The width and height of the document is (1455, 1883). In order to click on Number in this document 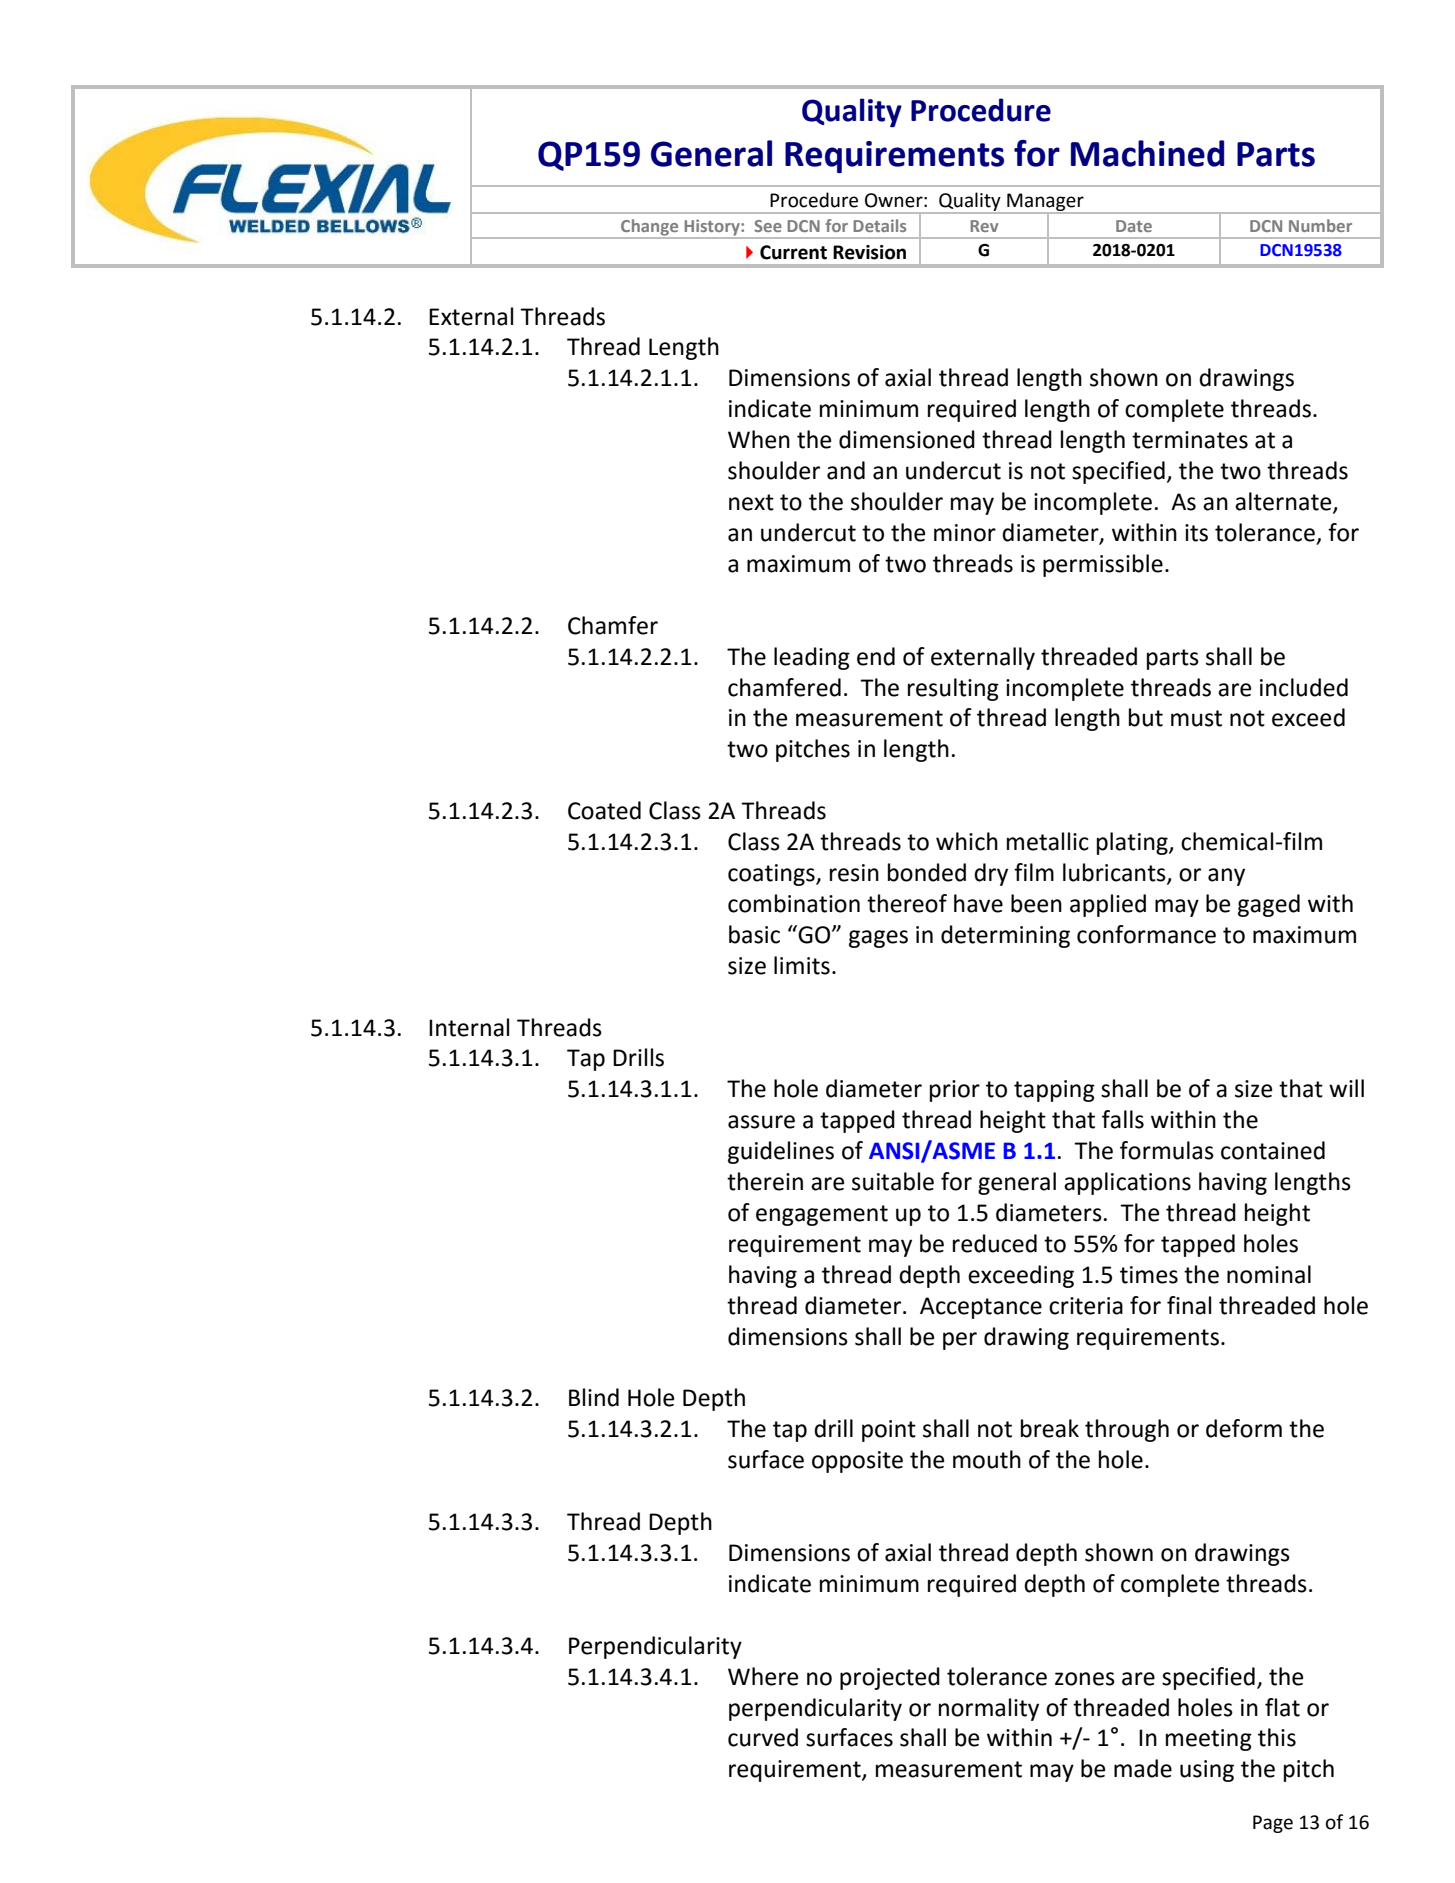, I will do `click(1320, 225)`.
